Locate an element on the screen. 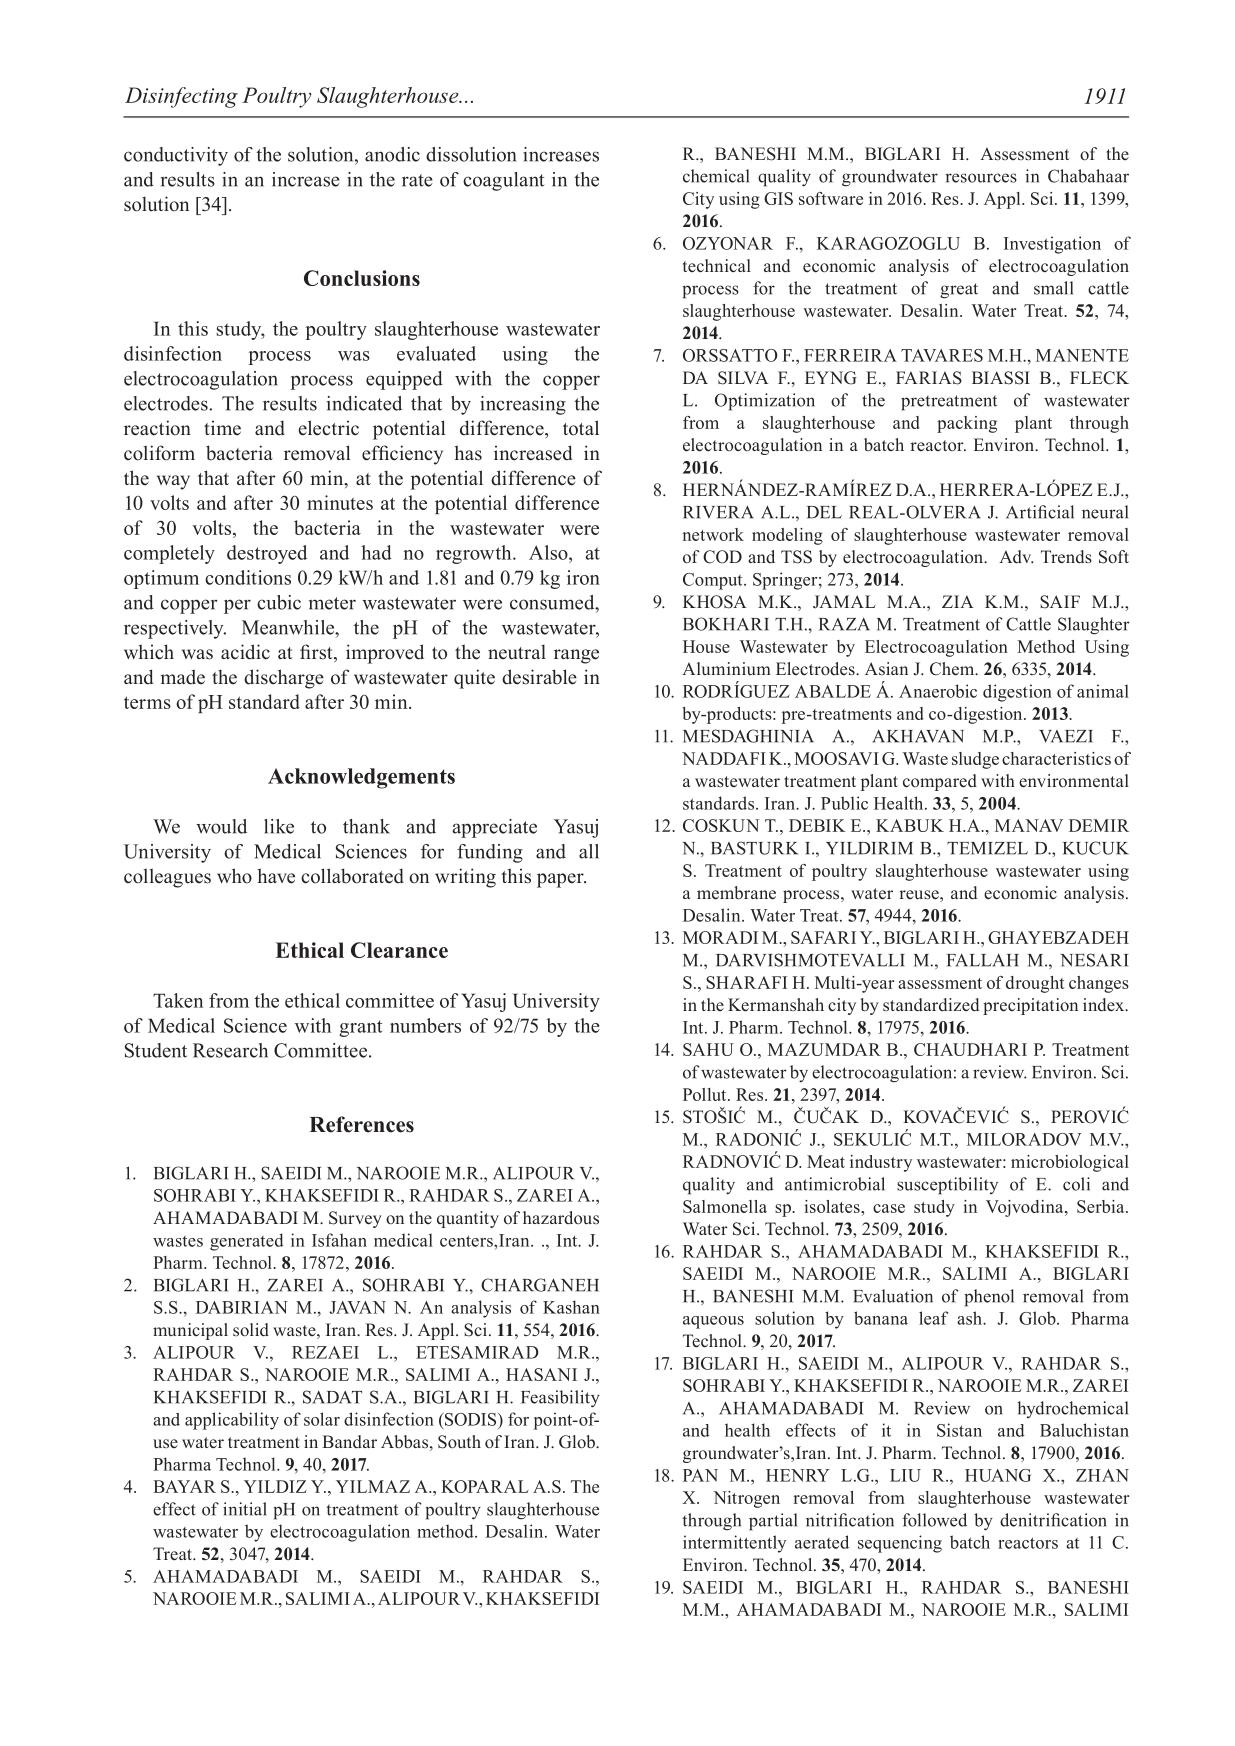 The image size is (1235, 1746). resources is located at coordinates (981, 178).
